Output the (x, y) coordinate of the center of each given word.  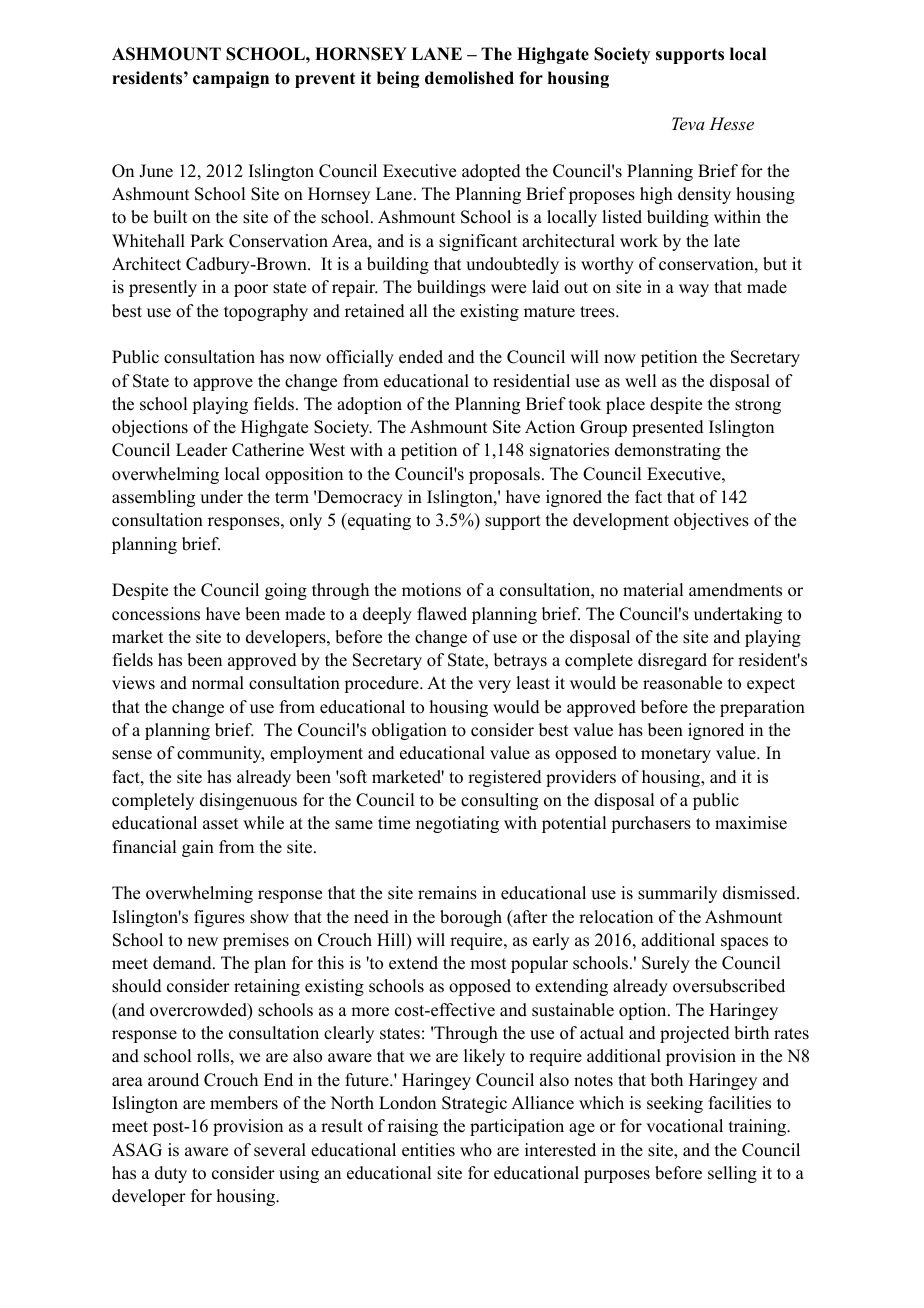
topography (266, 312)
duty (171, 1174)
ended (421, 357)
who (476, 1150)
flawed (442, 614)
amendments (735, 590)
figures (219, 918)
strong (758, 406)
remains (447, 893)
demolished (469, 78)
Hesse (731, 123)
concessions (156, 614)
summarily (677, 894)
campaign (231, 79)
